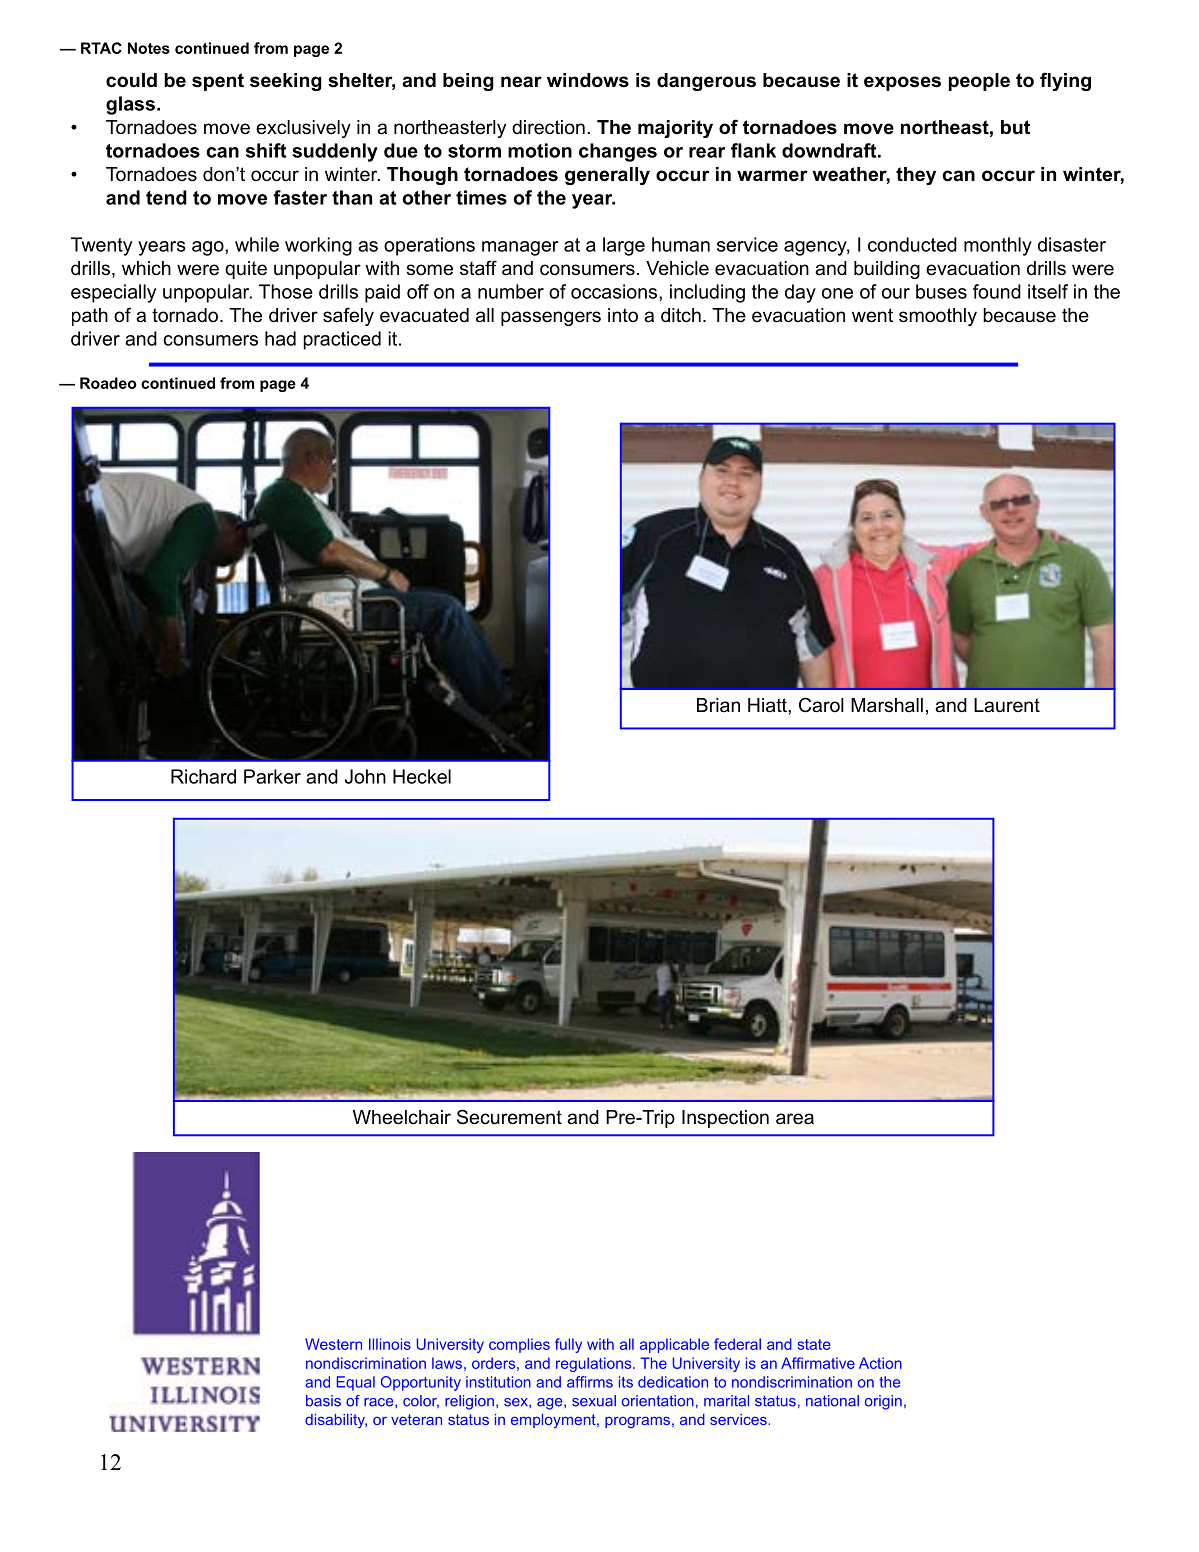  Describe the element at coordinates (280, 338) in the image. I see `had` at that location.
